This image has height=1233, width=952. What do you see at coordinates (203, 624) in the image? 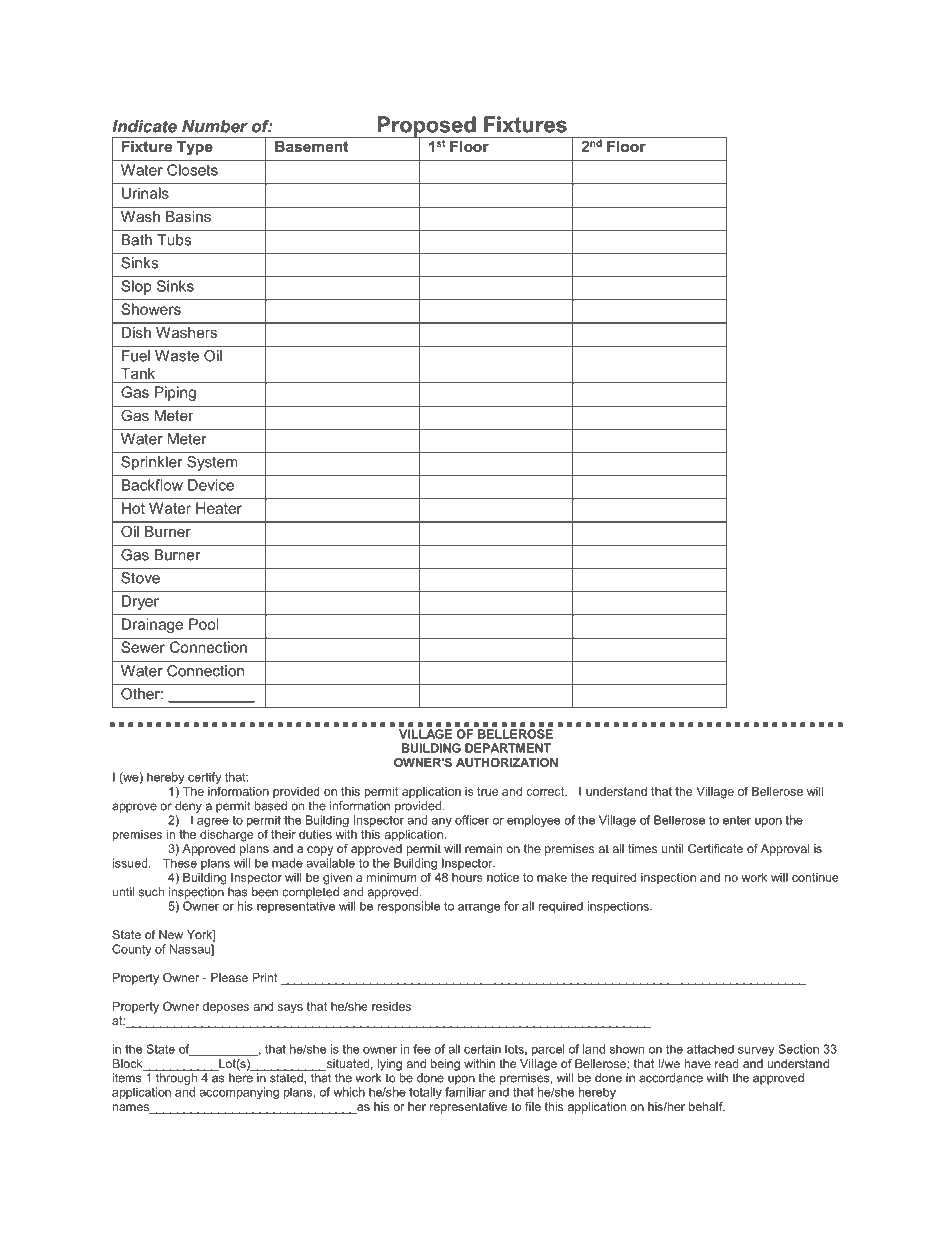
I see `Pool` at bounding box center [203, 624].
